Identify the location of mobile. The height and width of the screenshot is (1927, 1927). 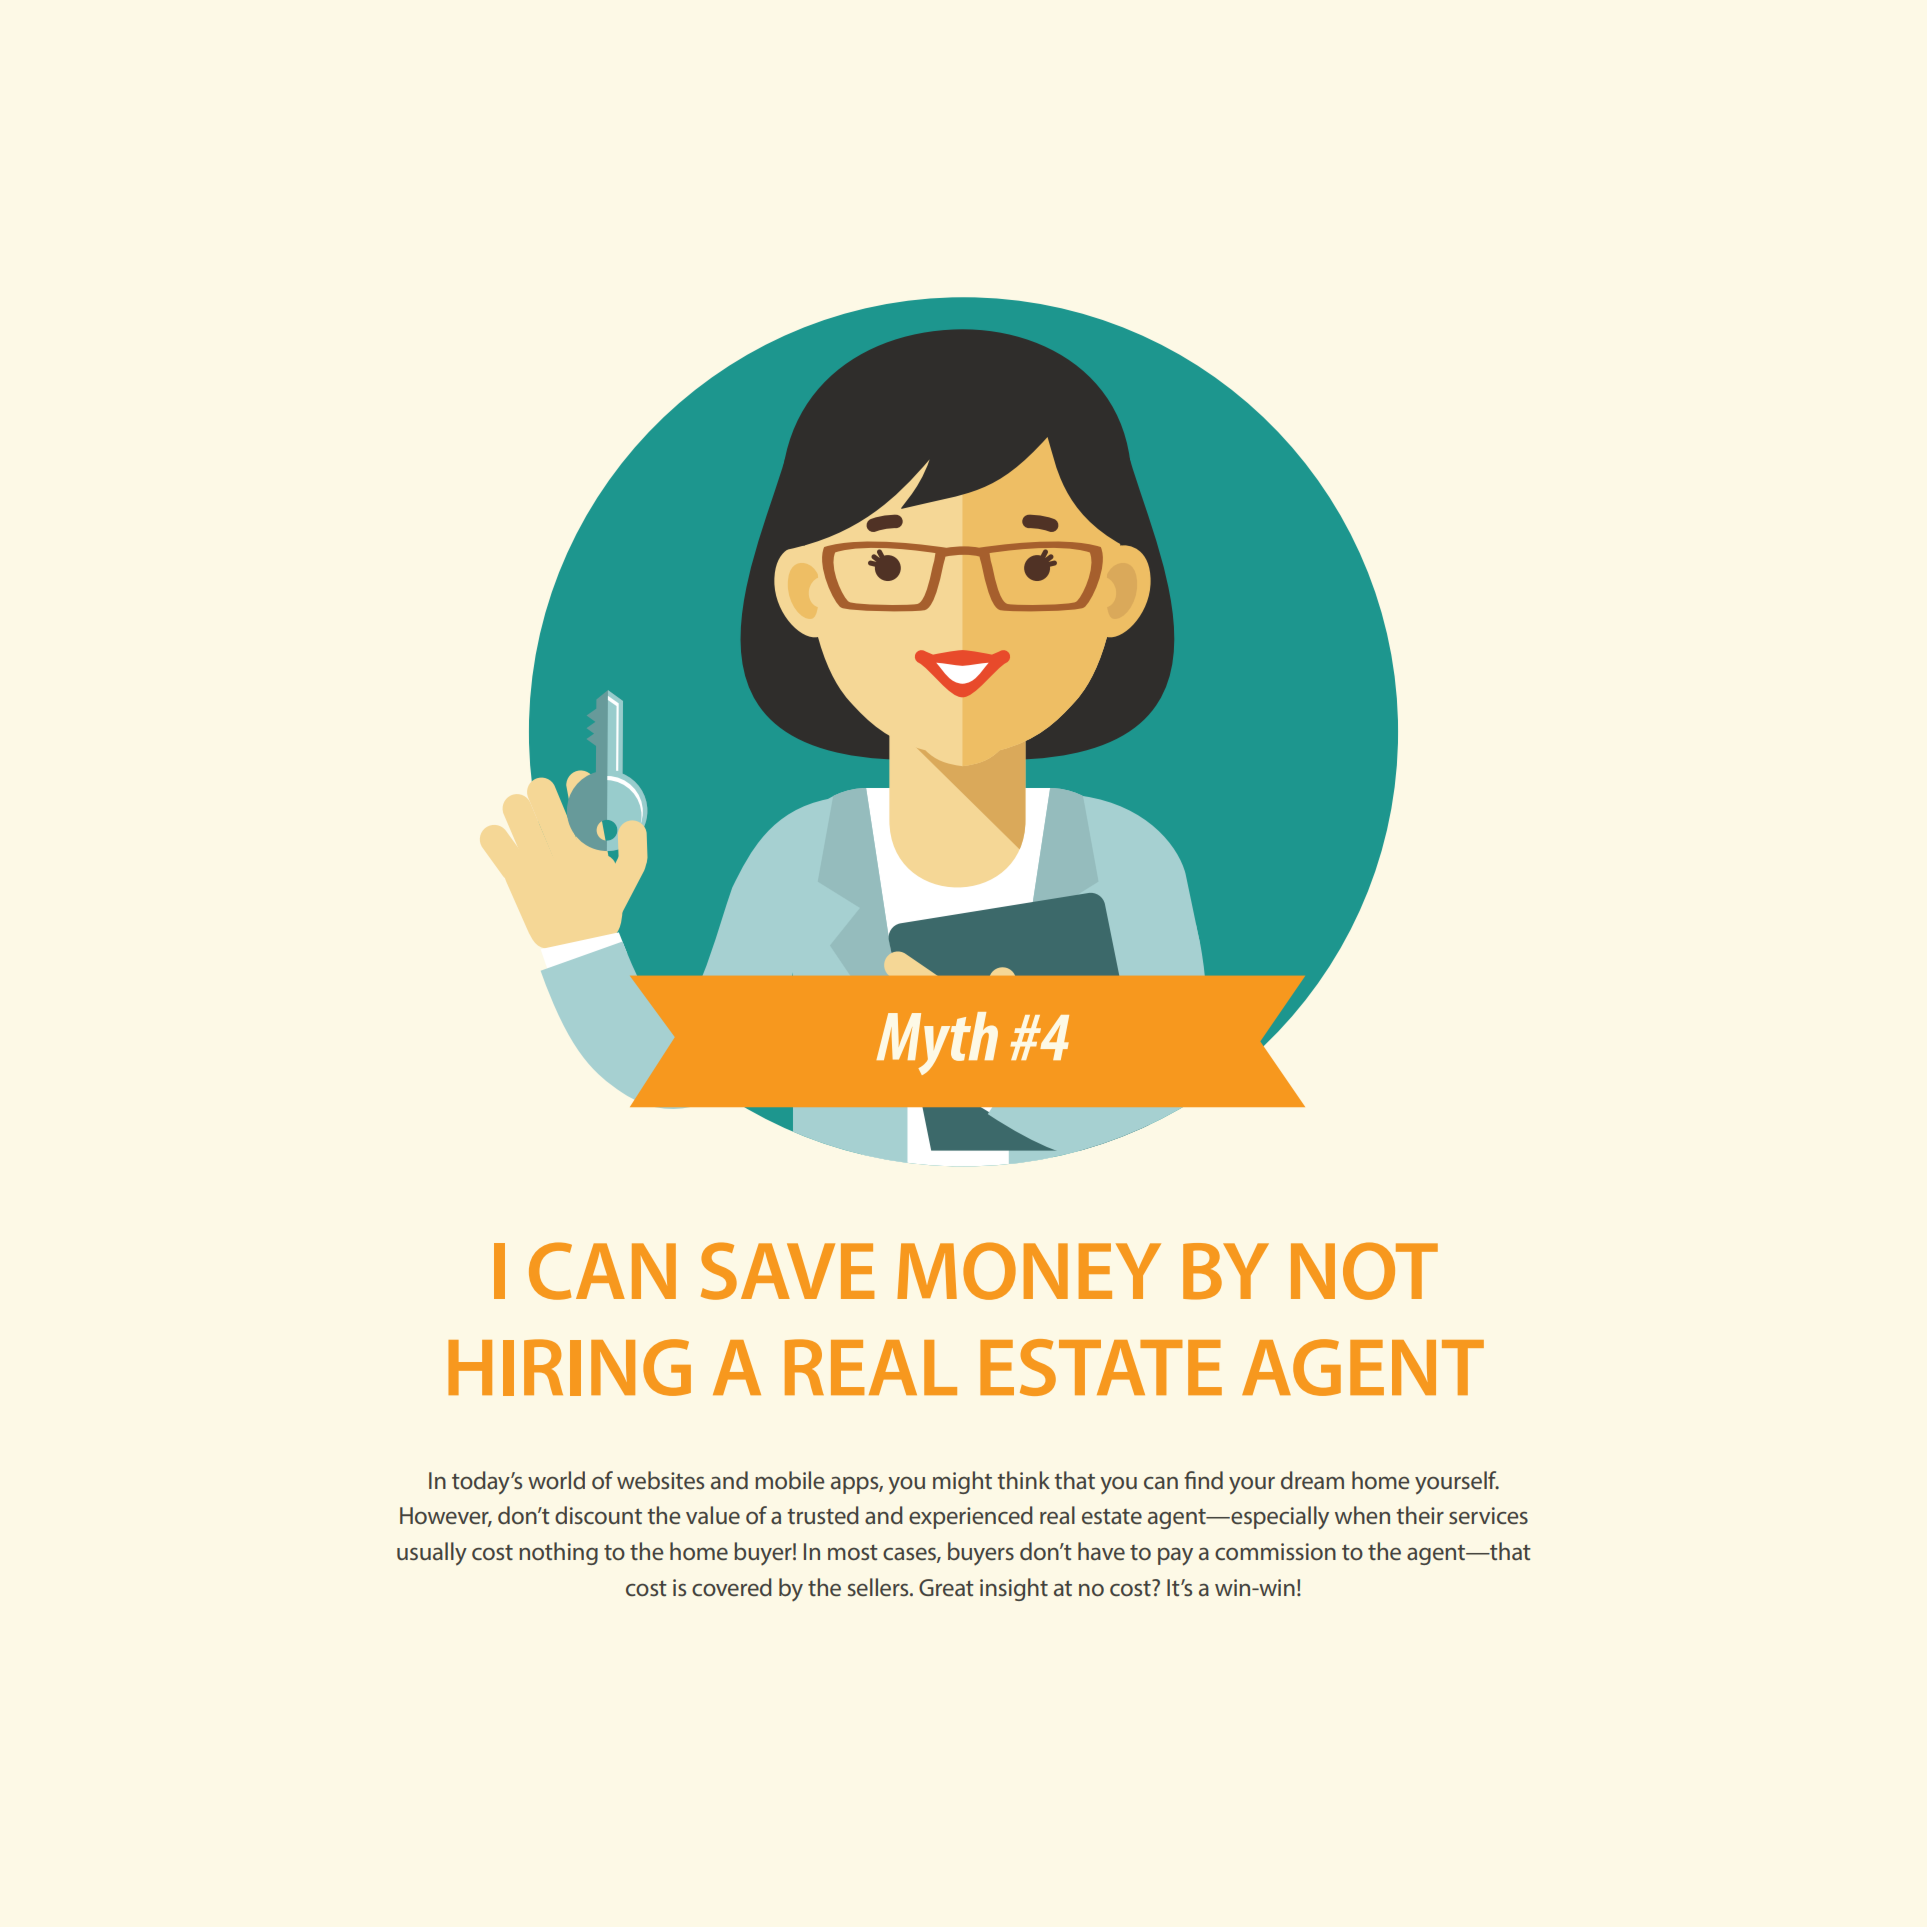
(789, 1480).
